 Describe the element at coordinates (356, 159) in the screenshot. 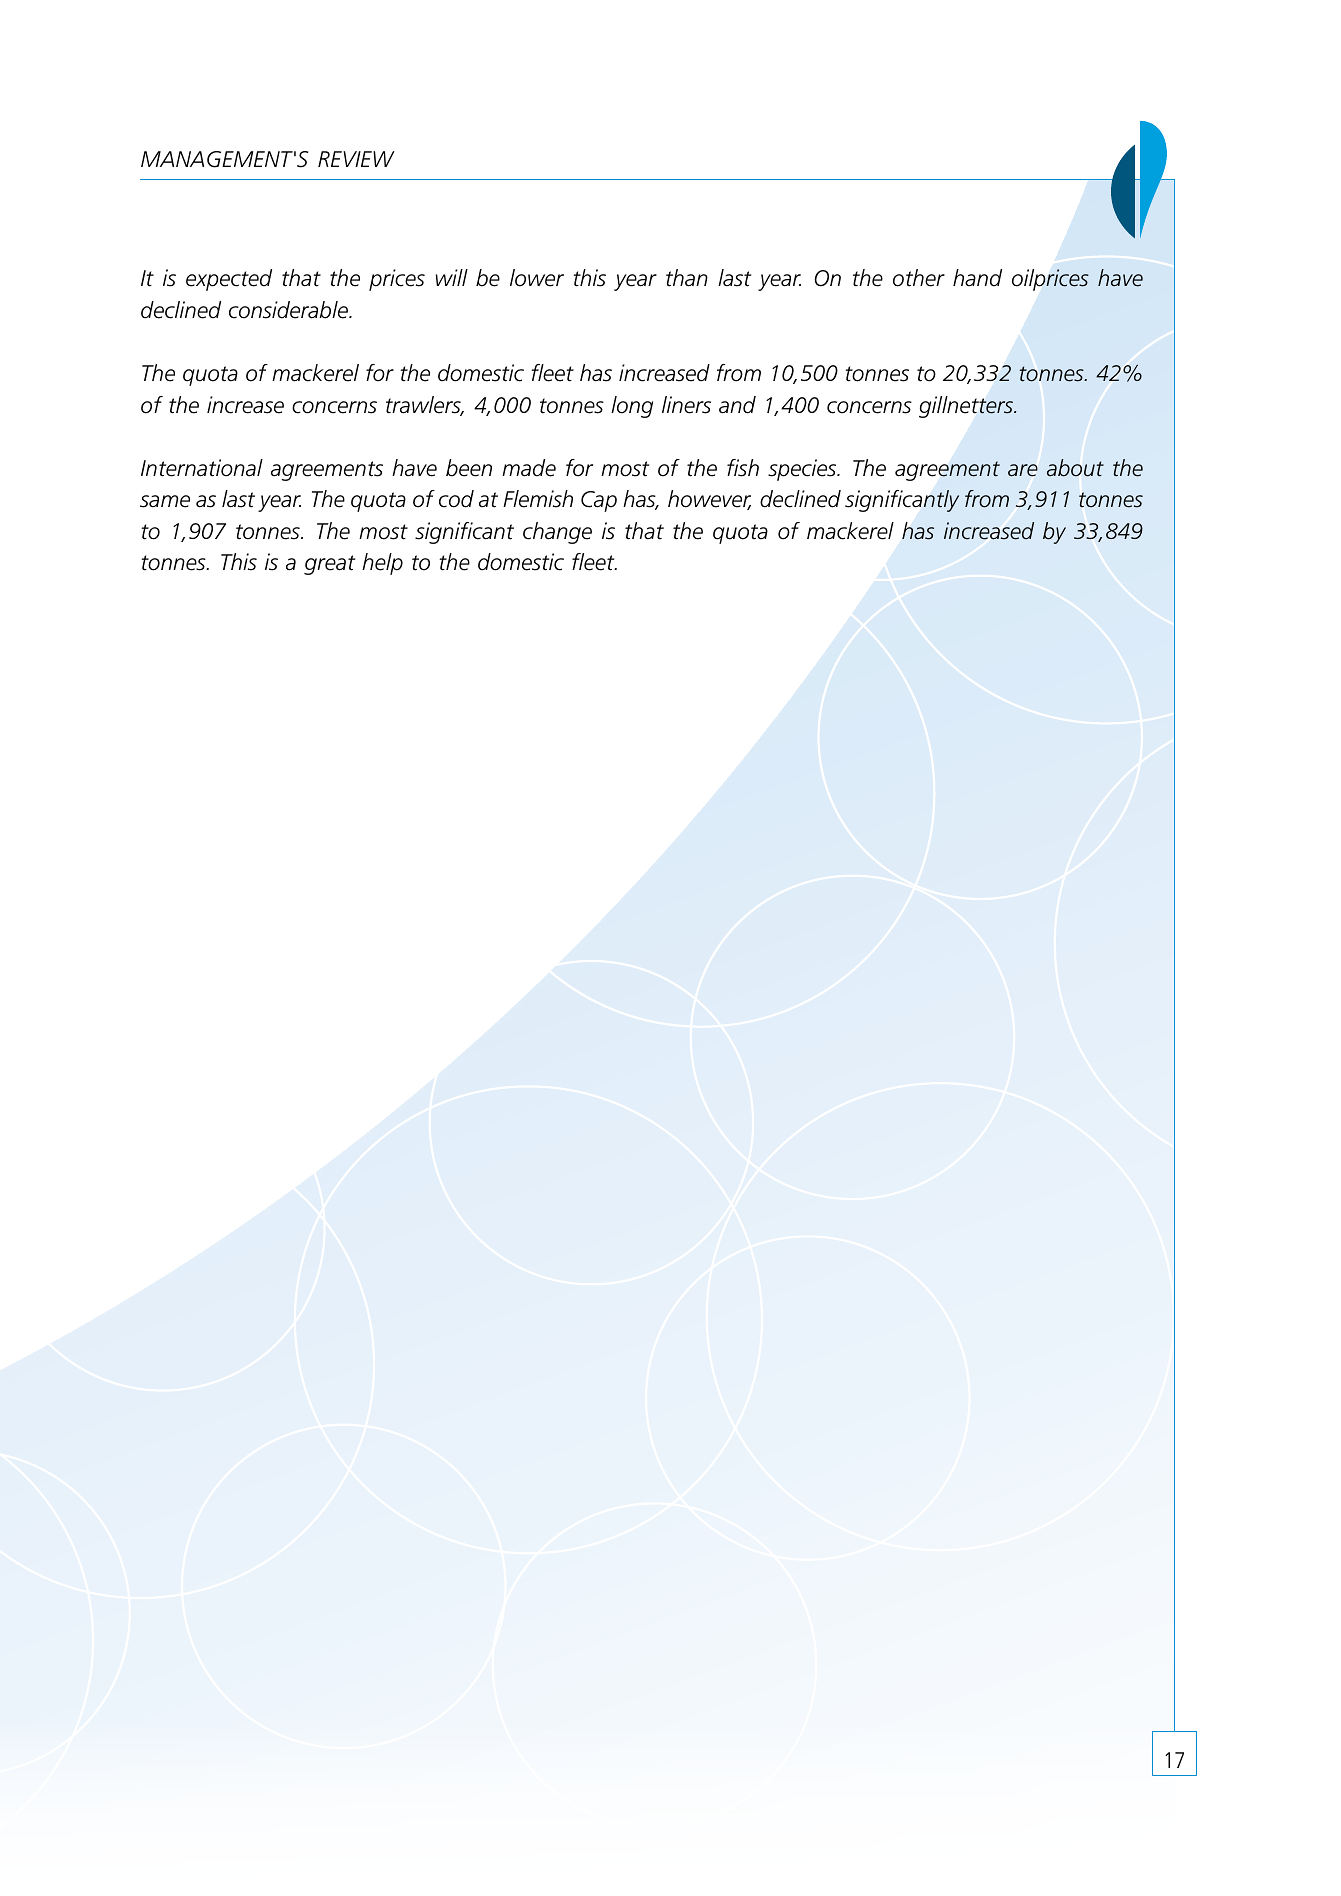

I see `REVIEW` at that location.
